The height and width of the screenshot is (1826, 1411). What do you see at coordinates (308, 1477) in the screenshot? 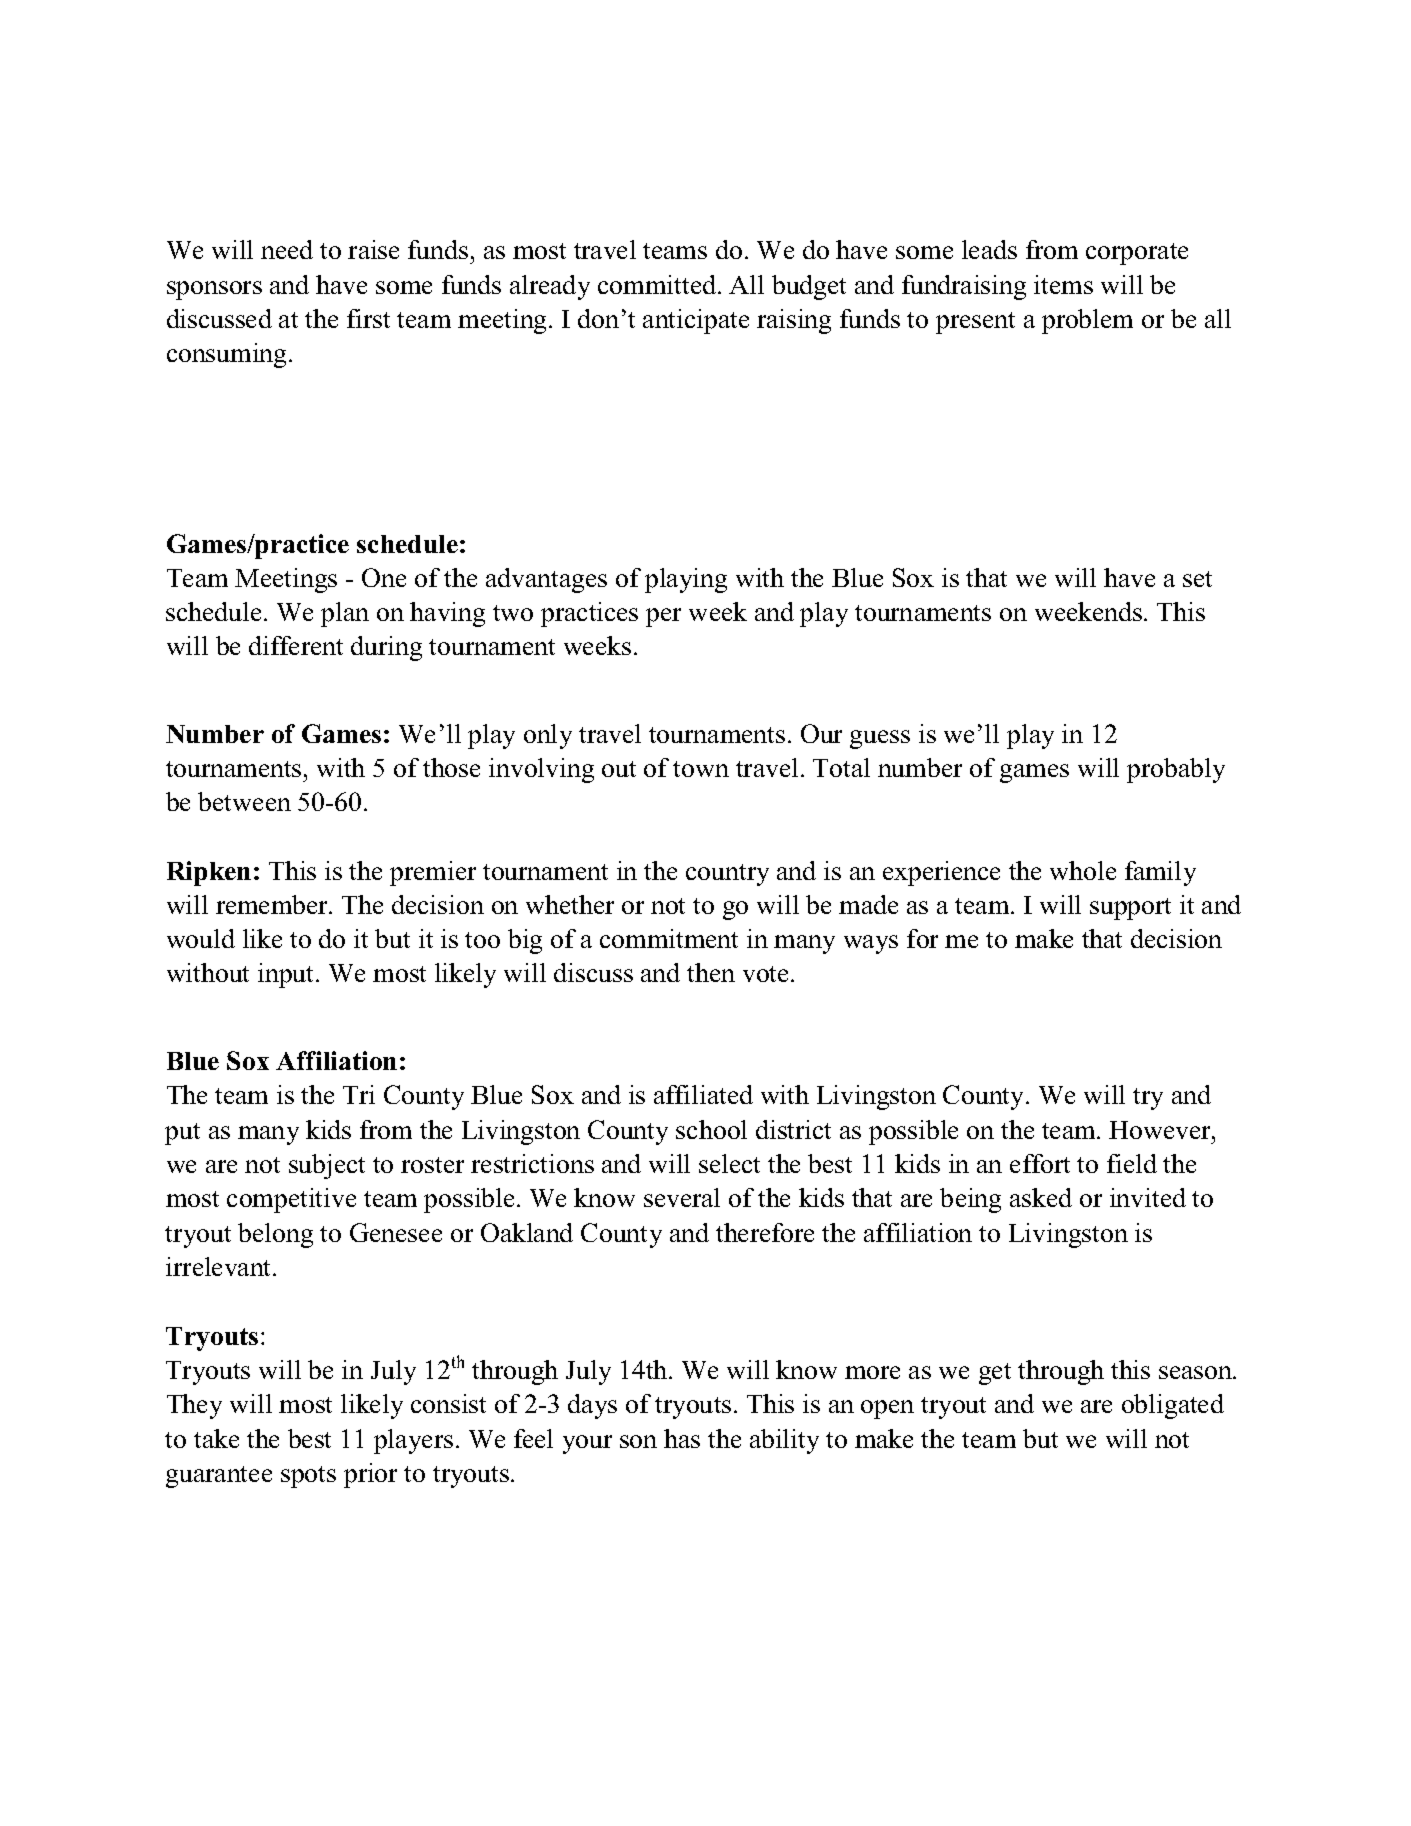
I see `spots` at bounding box center [308, 1477].
